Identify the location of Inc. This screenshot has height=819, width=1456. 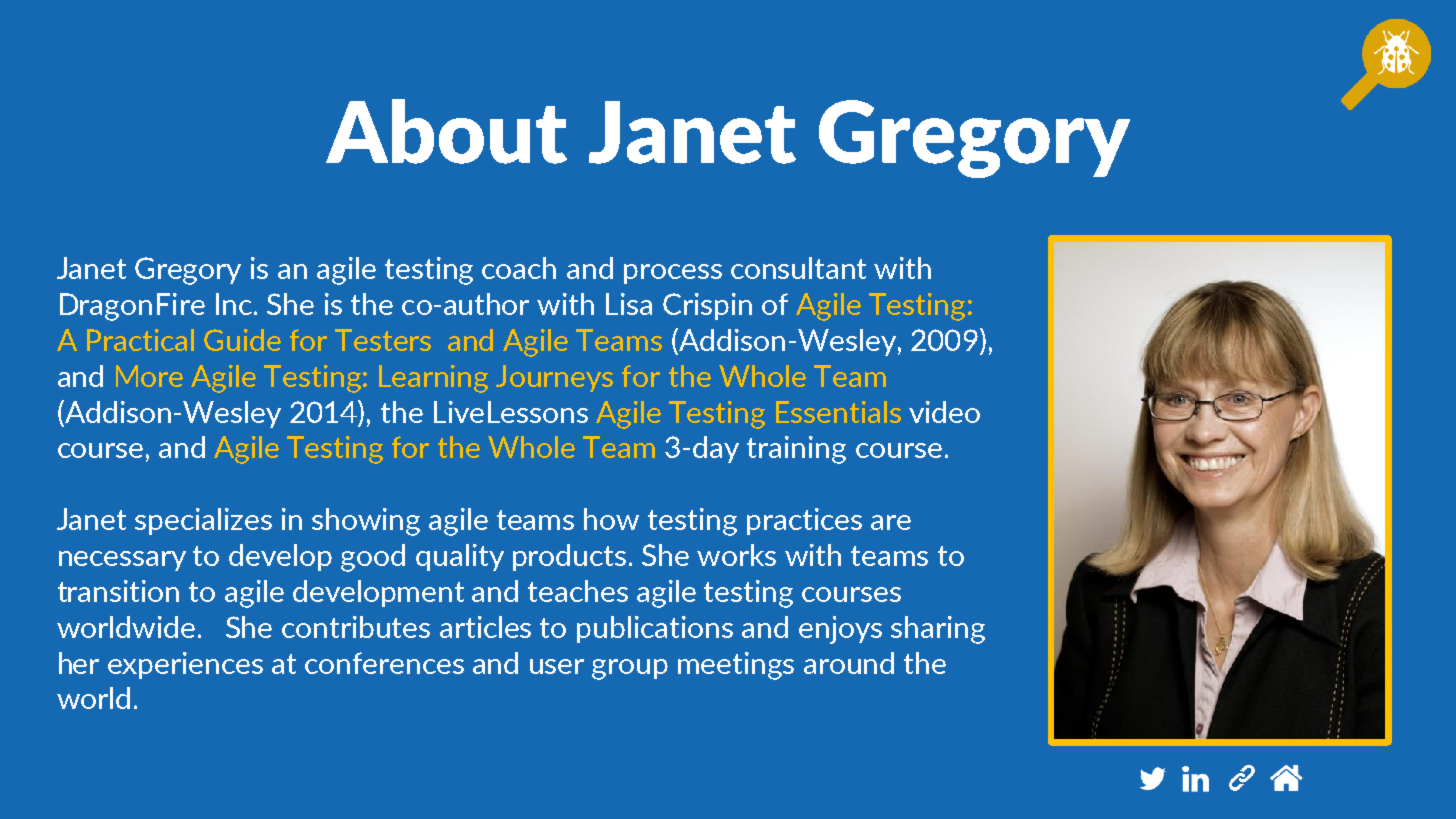
(234, 304).
